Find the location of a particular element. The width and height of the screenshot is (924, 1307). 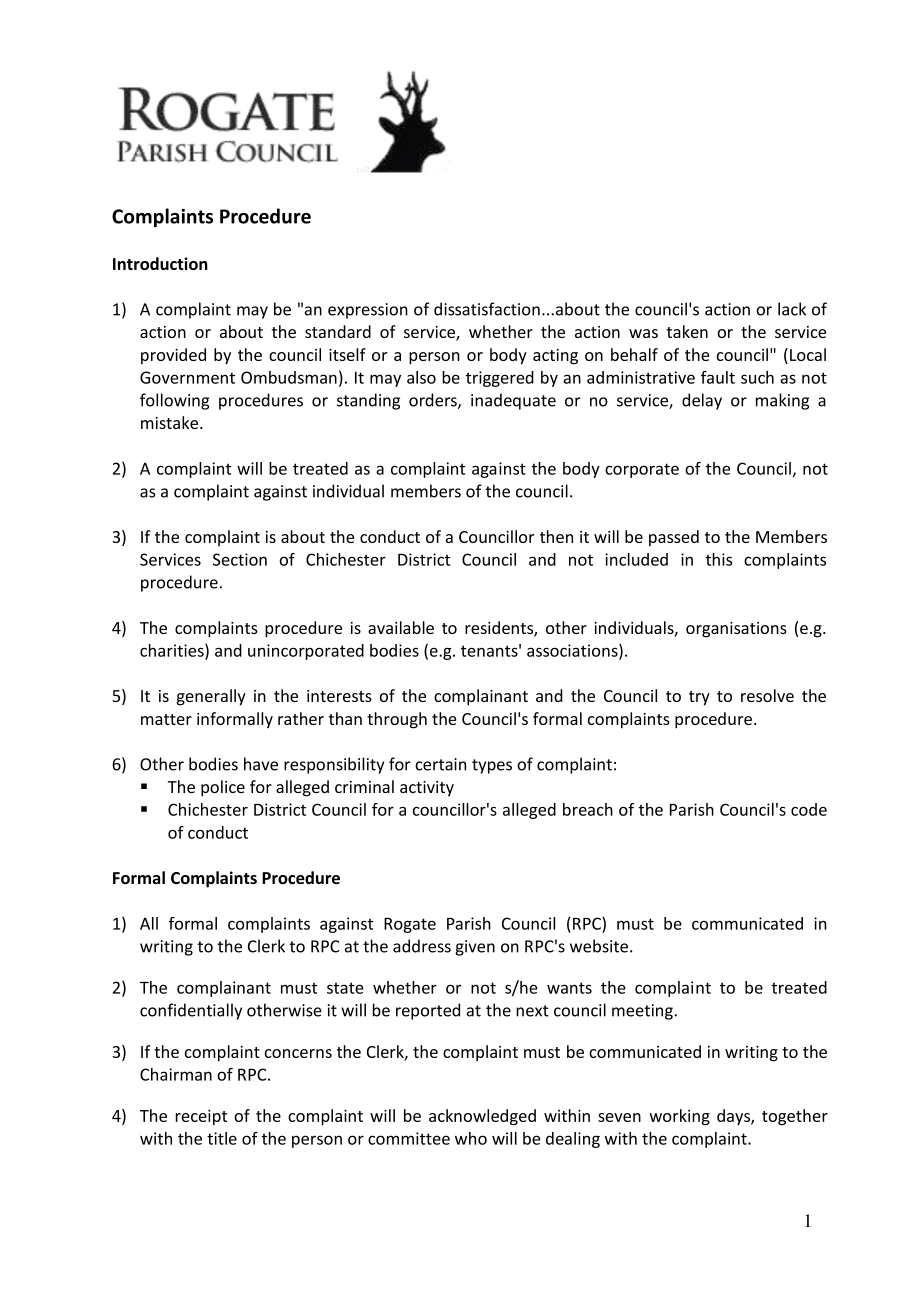

Introduction is located at coordinates (160, 263).
